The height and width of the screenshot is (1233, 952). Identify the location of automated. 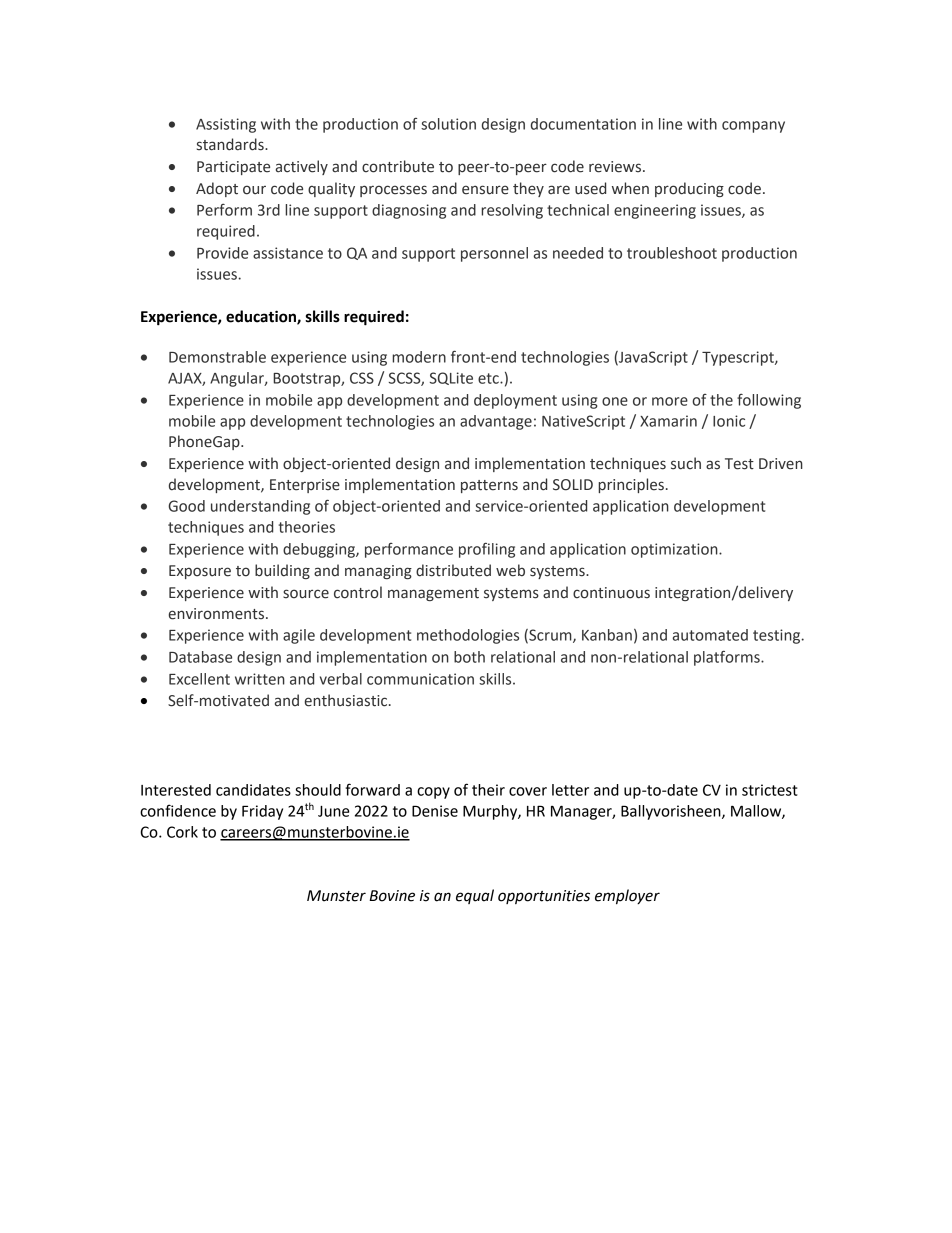
(710, 635).
